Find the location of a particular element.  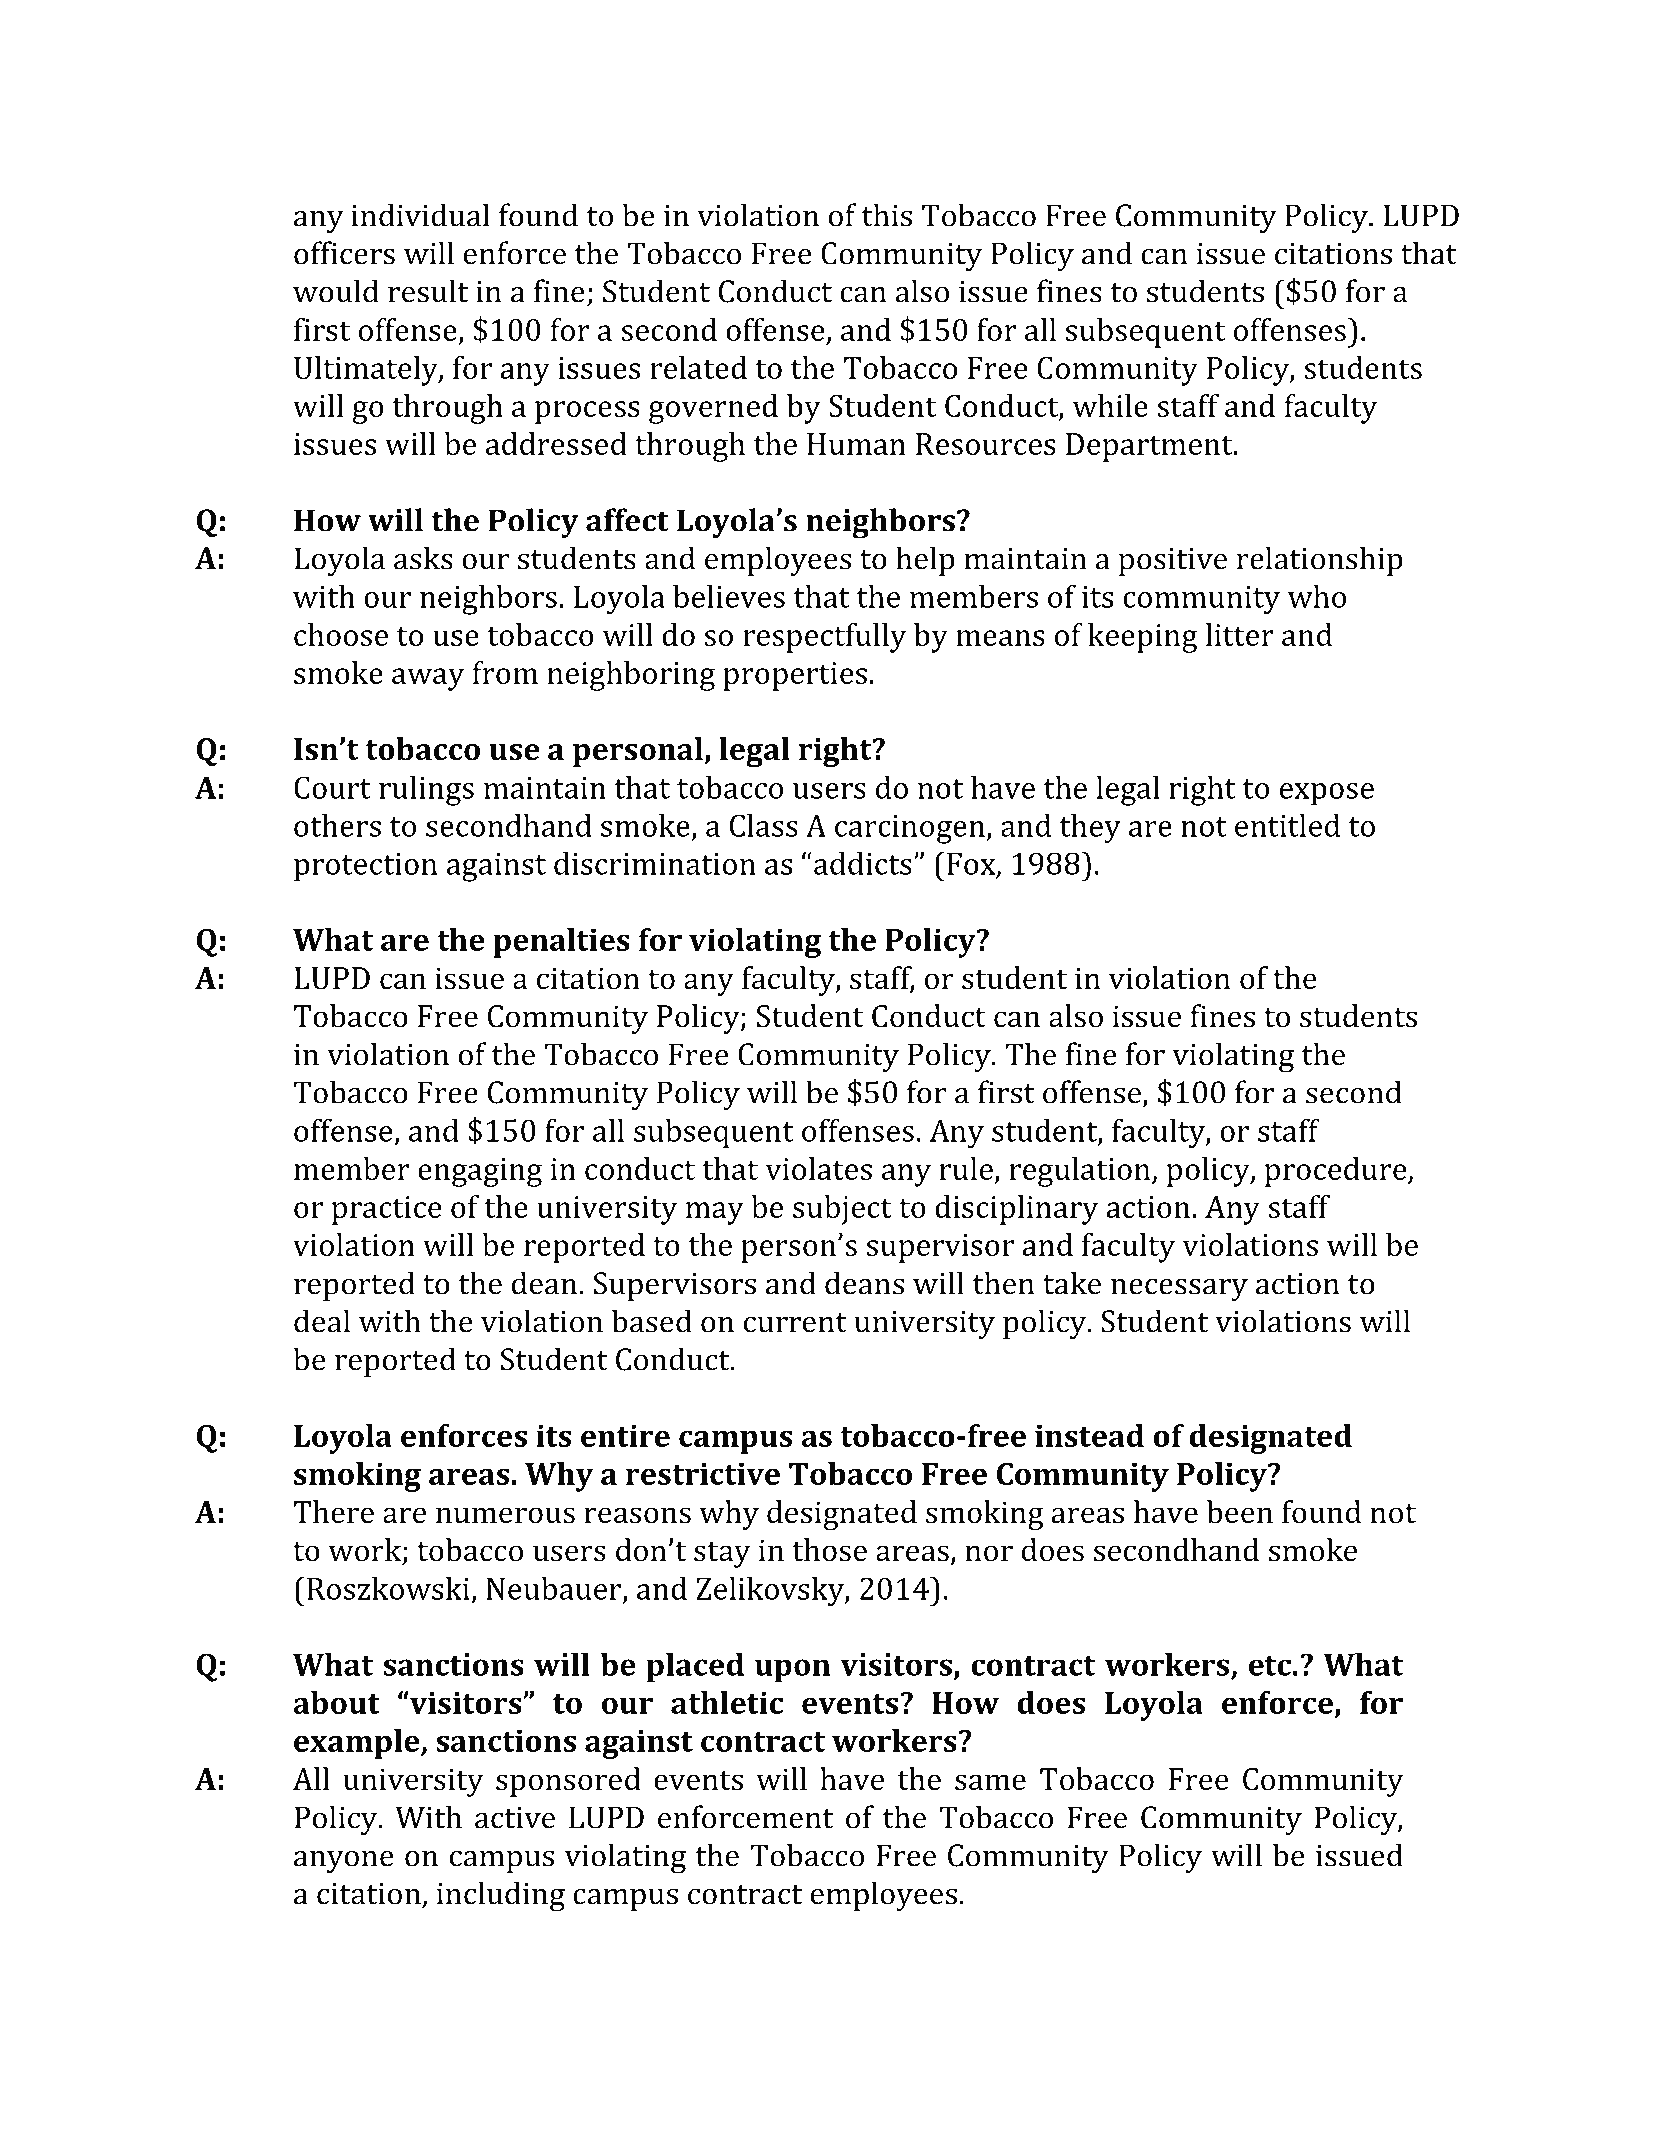

this is located at coordinates (887, 215).
